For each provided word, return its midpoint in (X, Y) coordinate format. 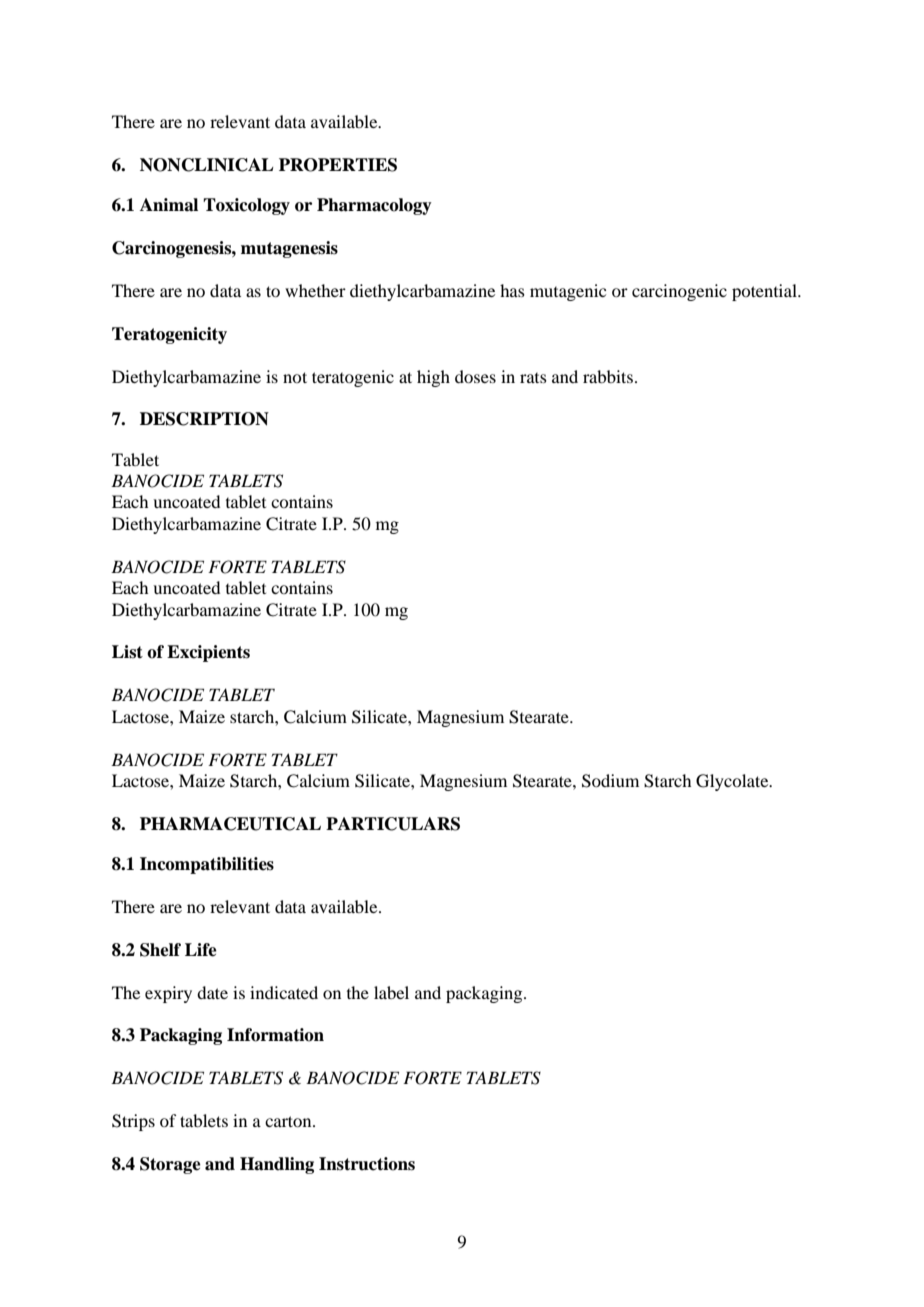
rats (533, 378)
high (433, 378)
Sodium (610, 781)
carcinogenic (679, 292)
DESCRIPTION (204, 419)
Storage (170, 1165)
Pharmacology (374, 206)
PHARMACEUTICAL (230, 824)
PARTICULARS (393, 824)
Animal (169, 205)
